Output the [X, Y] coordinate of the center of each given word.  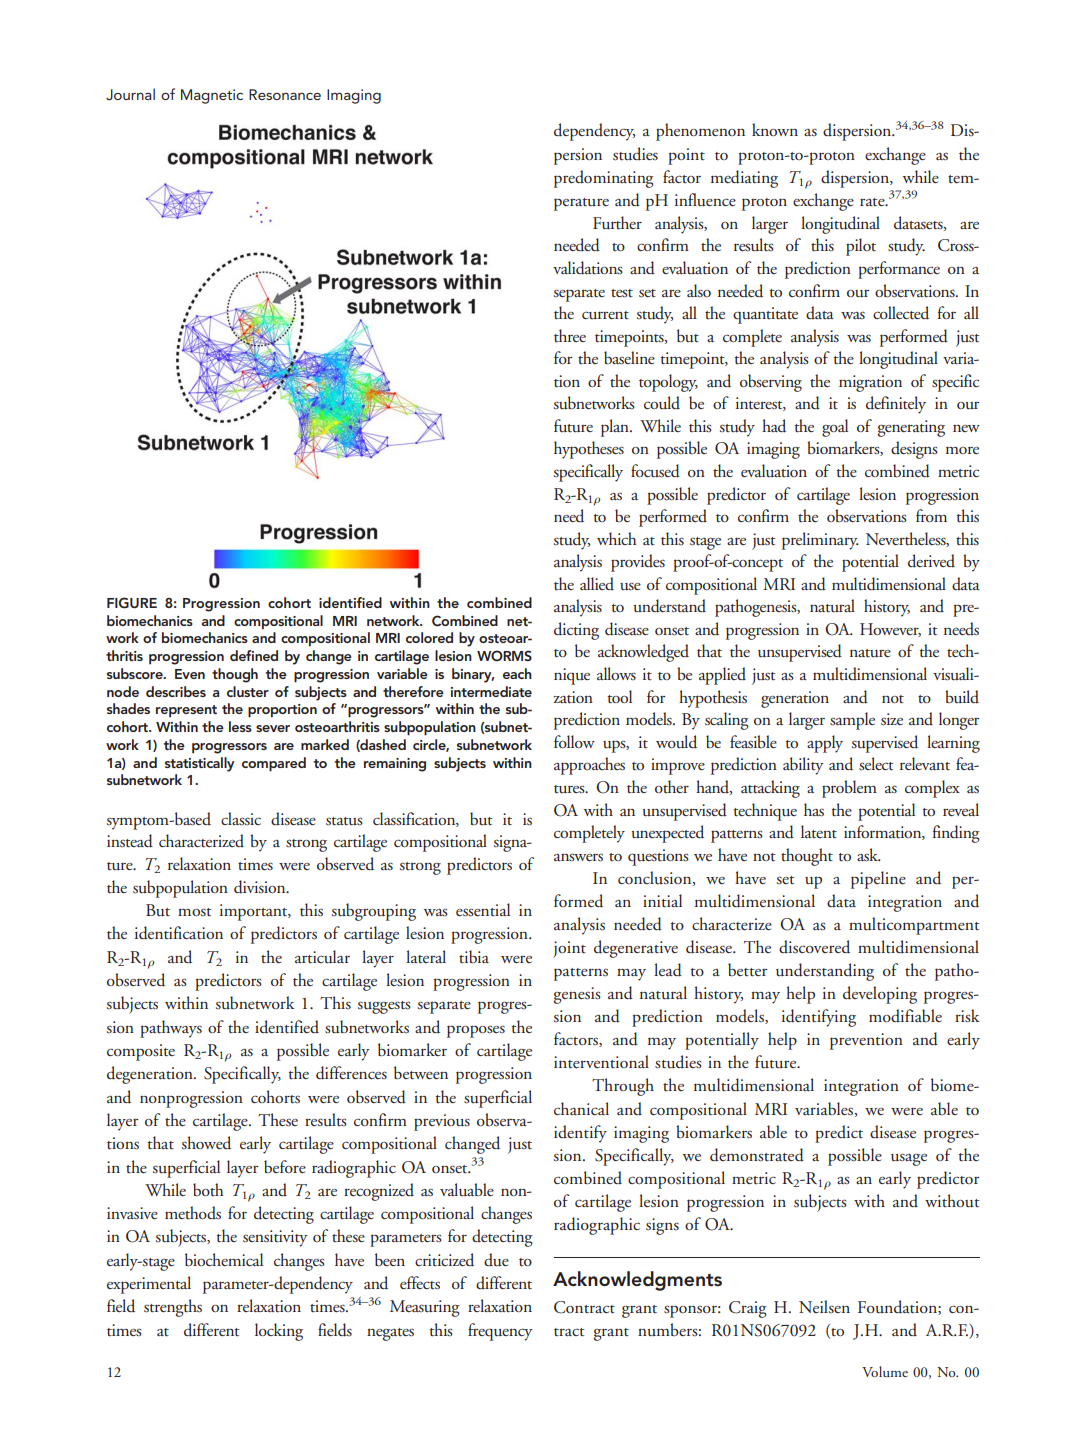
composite [141, 1052]
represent [186, 711]
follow [574, 741]
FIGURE [132, 603]
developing [880, 995]
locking [279, 1332]
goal [835, 428]
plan [616, 428]
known [775, 129]
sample [852, 721]
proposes [476, 1031]
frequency [500, 1332]
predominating [604, 179]
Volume [885, 1371]
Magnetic [212, 96]
